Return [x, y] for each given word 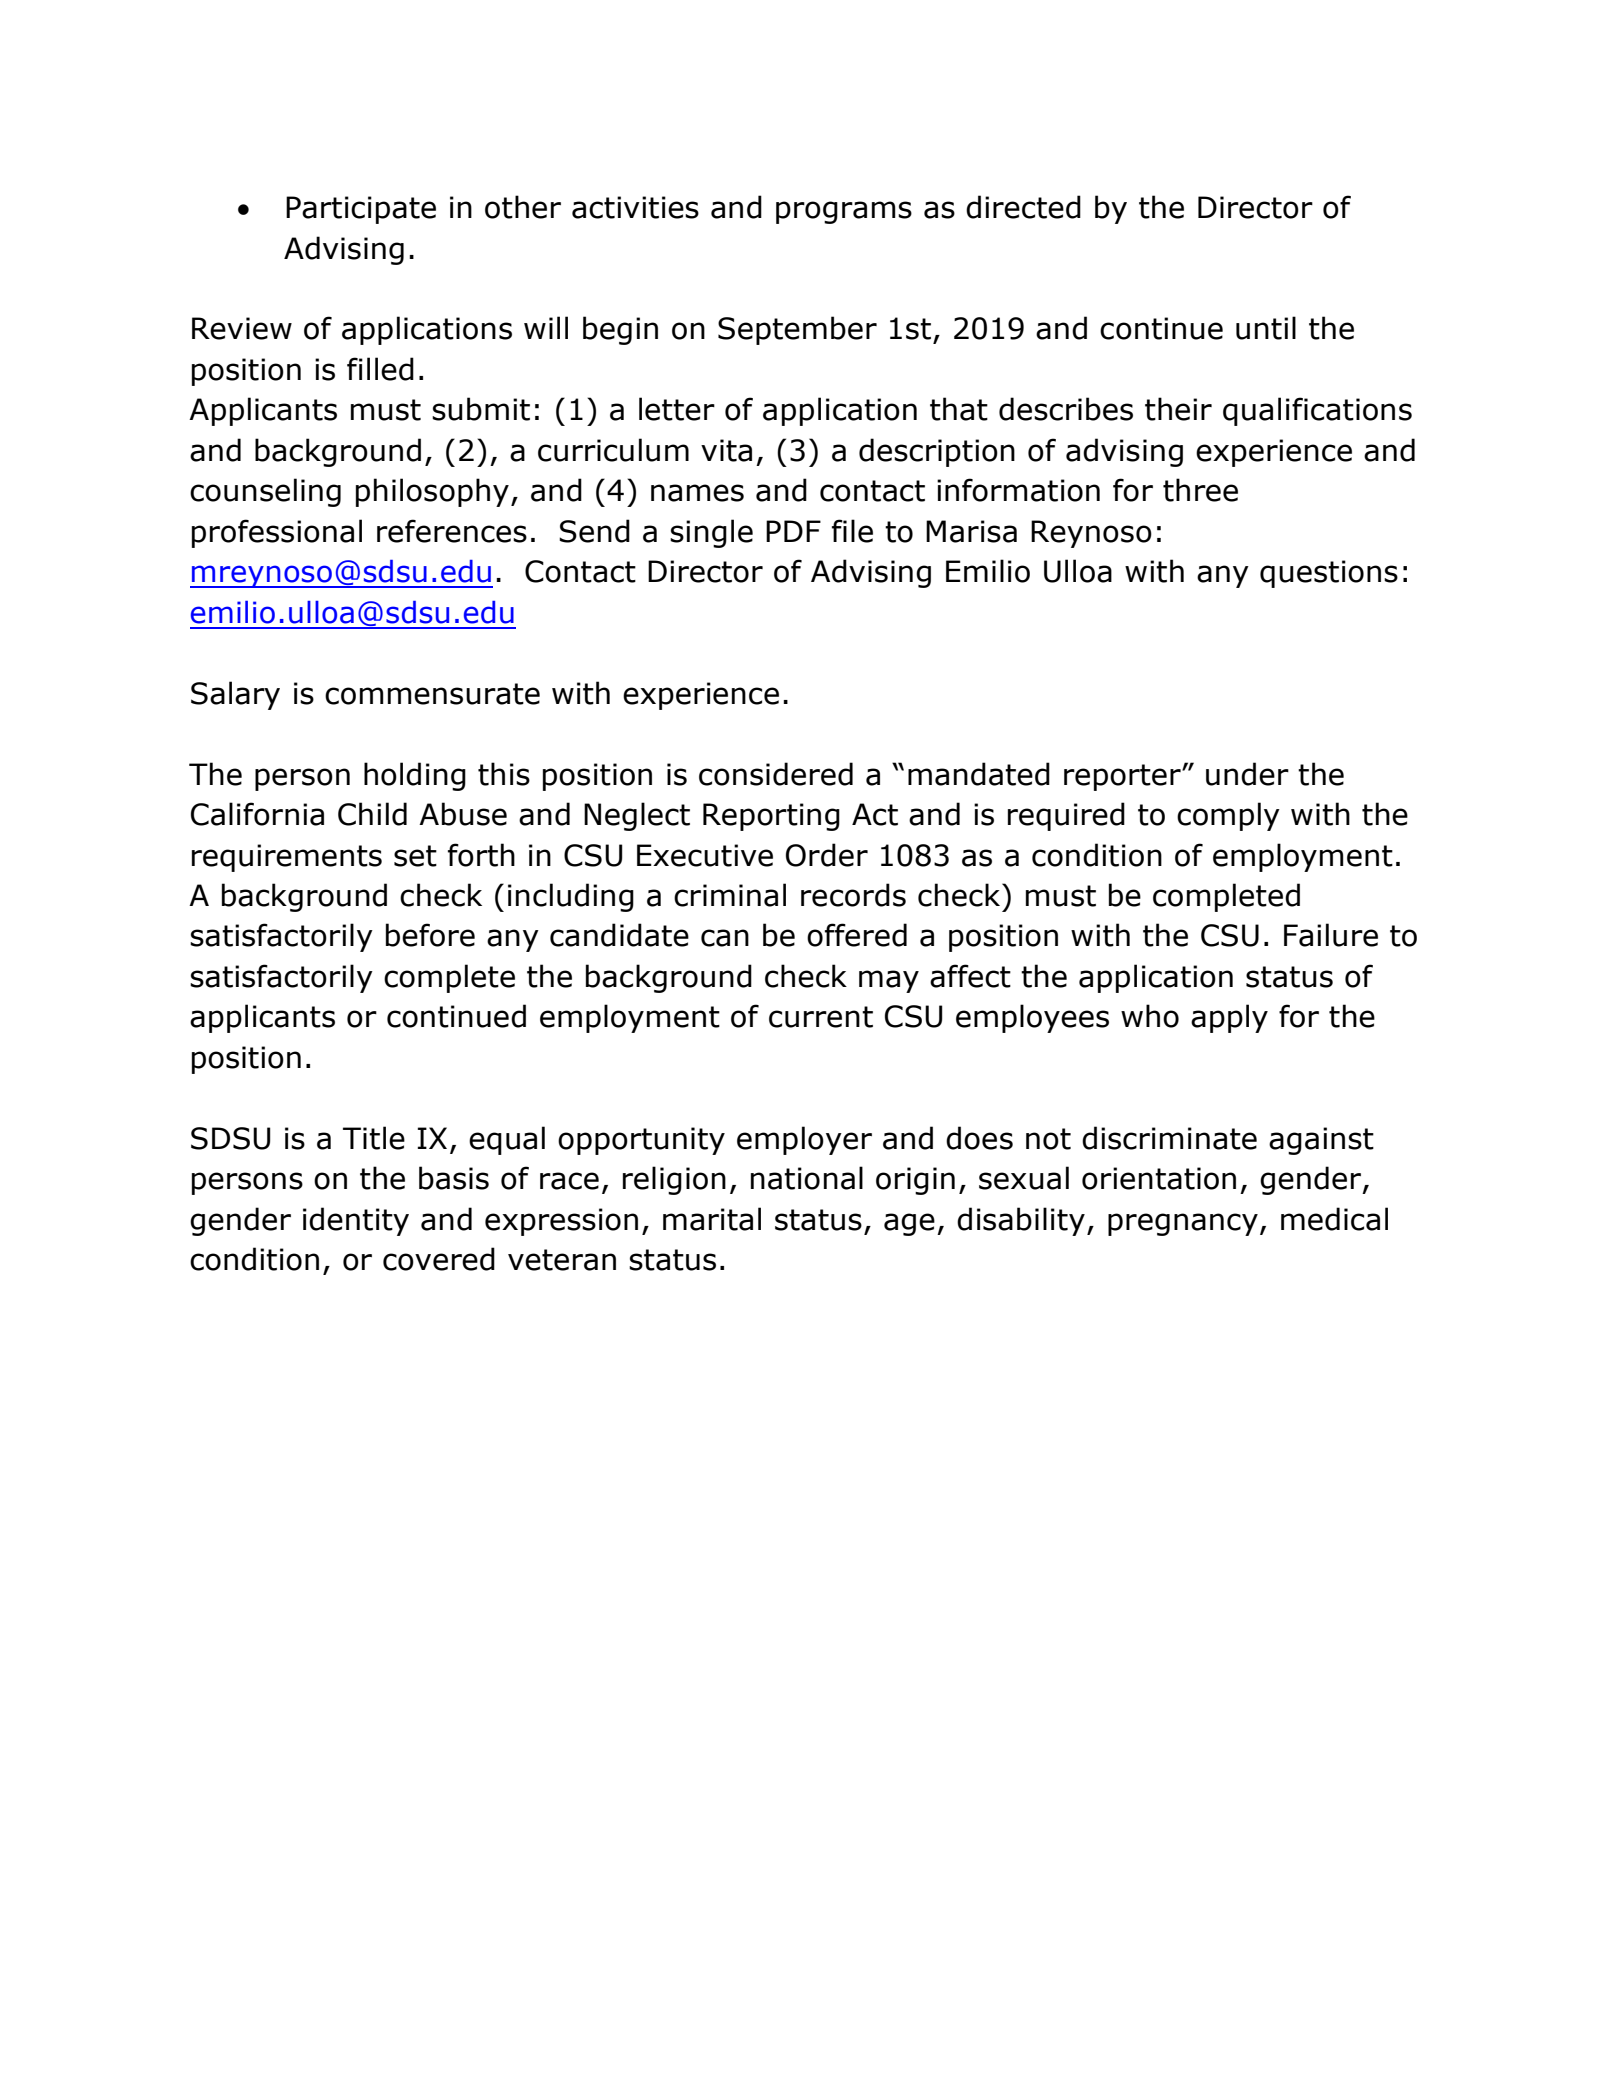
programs [844, 212]
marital [712, 1219]
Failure [1331, 935]
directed [1023, 207]
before [430, 935]
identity [356, 1221]
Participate [361, 210]
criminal [730, 895]
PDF [793, 531]
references [452, 531]
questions [1329, 574]
